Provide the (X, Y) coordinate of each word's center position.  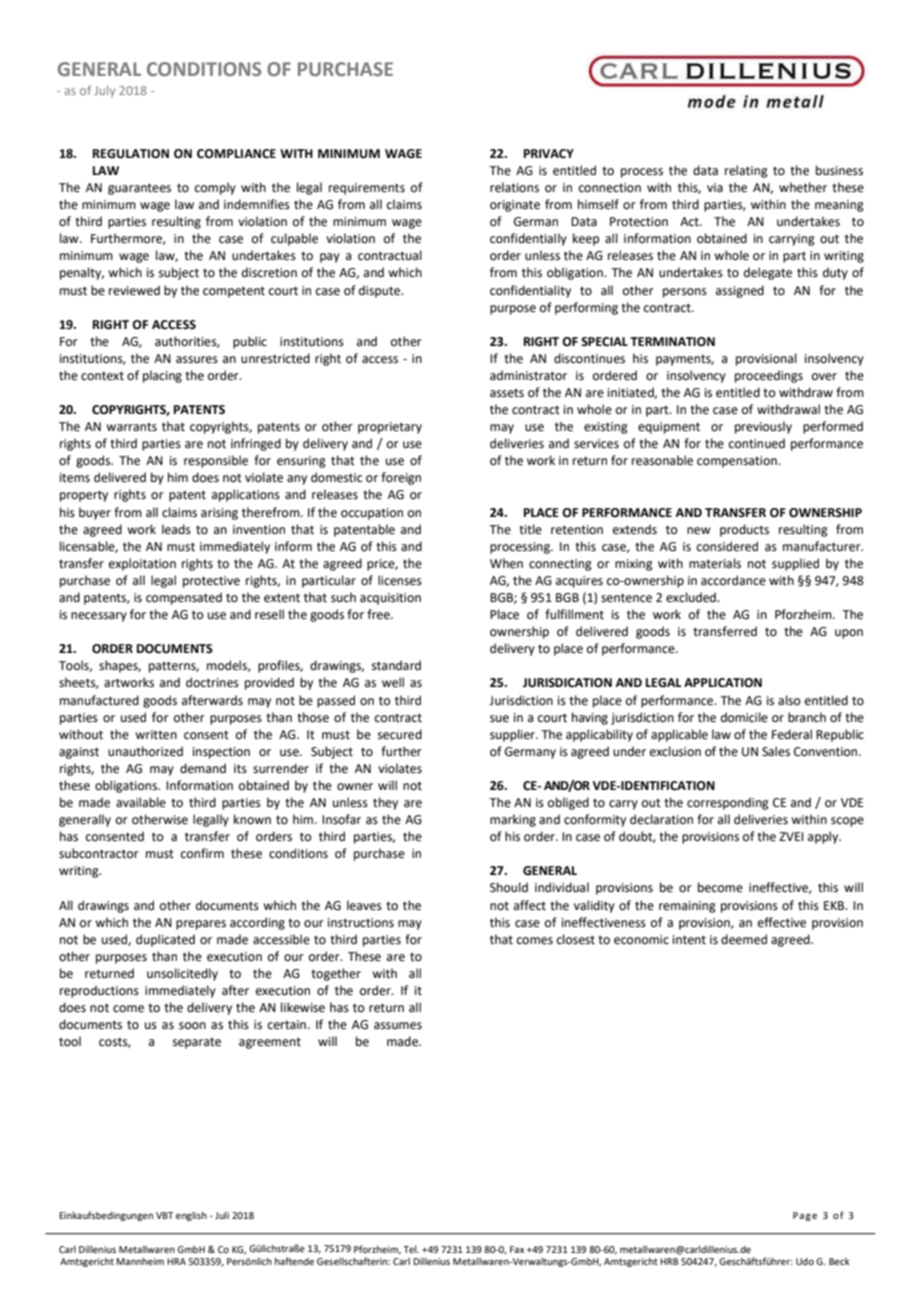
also (789, 700)
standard (396, 665)
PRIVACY (549, 154)
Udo (805, 1261)
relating (746, 171)
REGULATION (131, 154)
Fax (517, 1249)
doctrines (212, 682)
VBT (165, 1215)
